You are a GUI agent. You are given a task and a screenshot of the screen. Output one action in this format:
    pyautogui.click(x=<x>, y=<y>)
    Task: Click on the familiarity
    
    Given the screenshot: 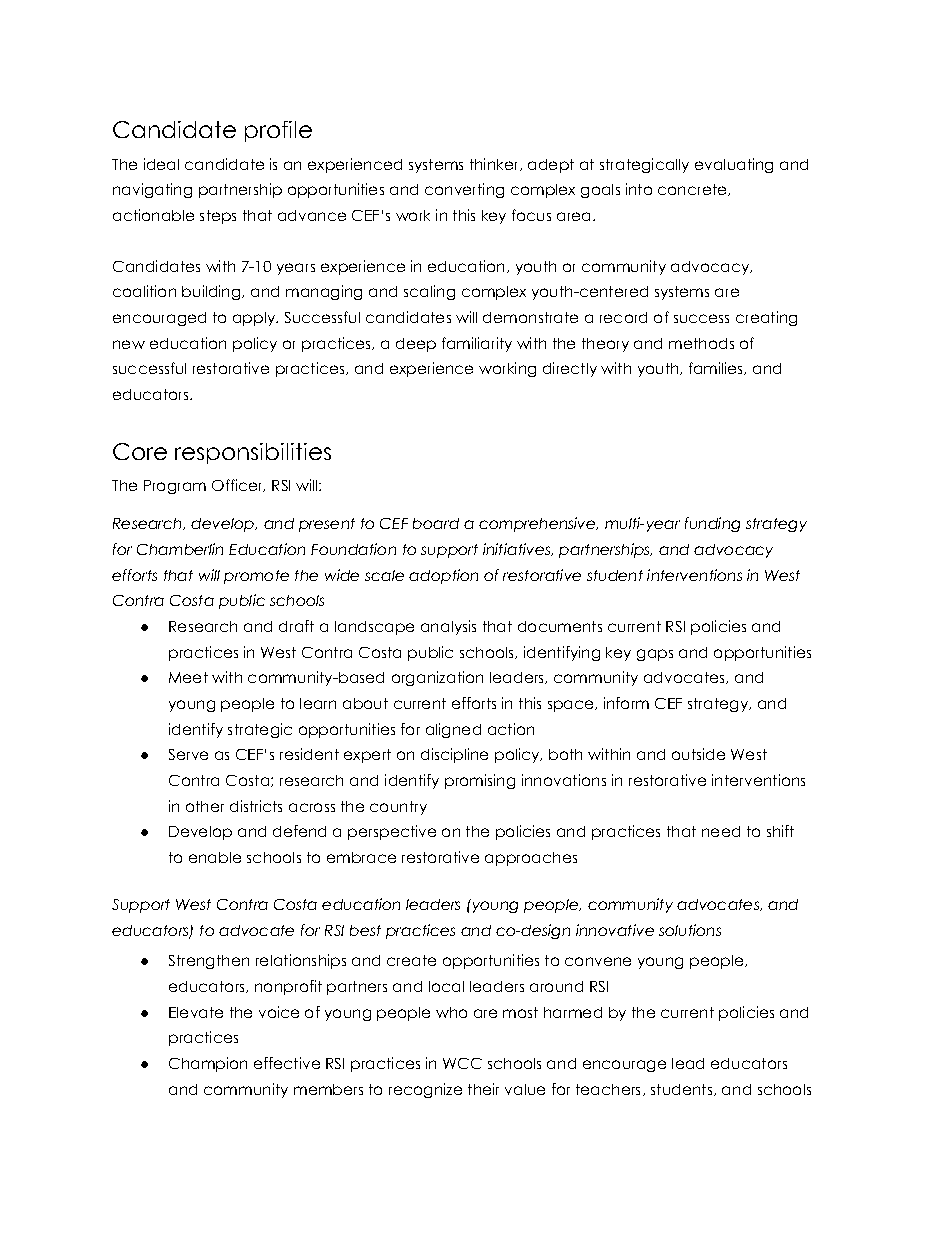 What is the action you would take?
    pyautogui.click(x=477, y=344)
